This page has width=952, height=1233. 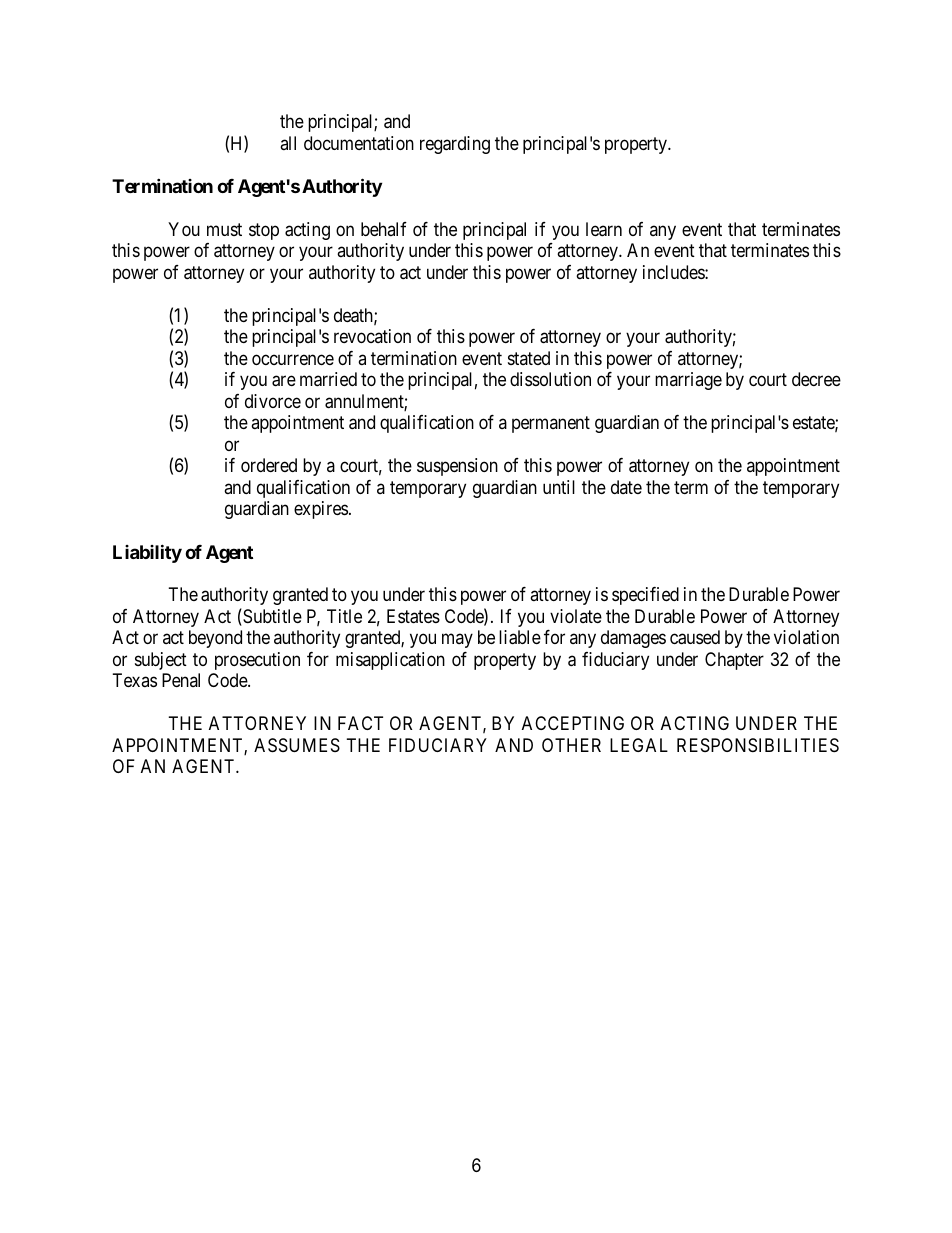 What do you see at coordinates (269, 465) in the page?
I see `ordered` at bounding box center [269, 465].
